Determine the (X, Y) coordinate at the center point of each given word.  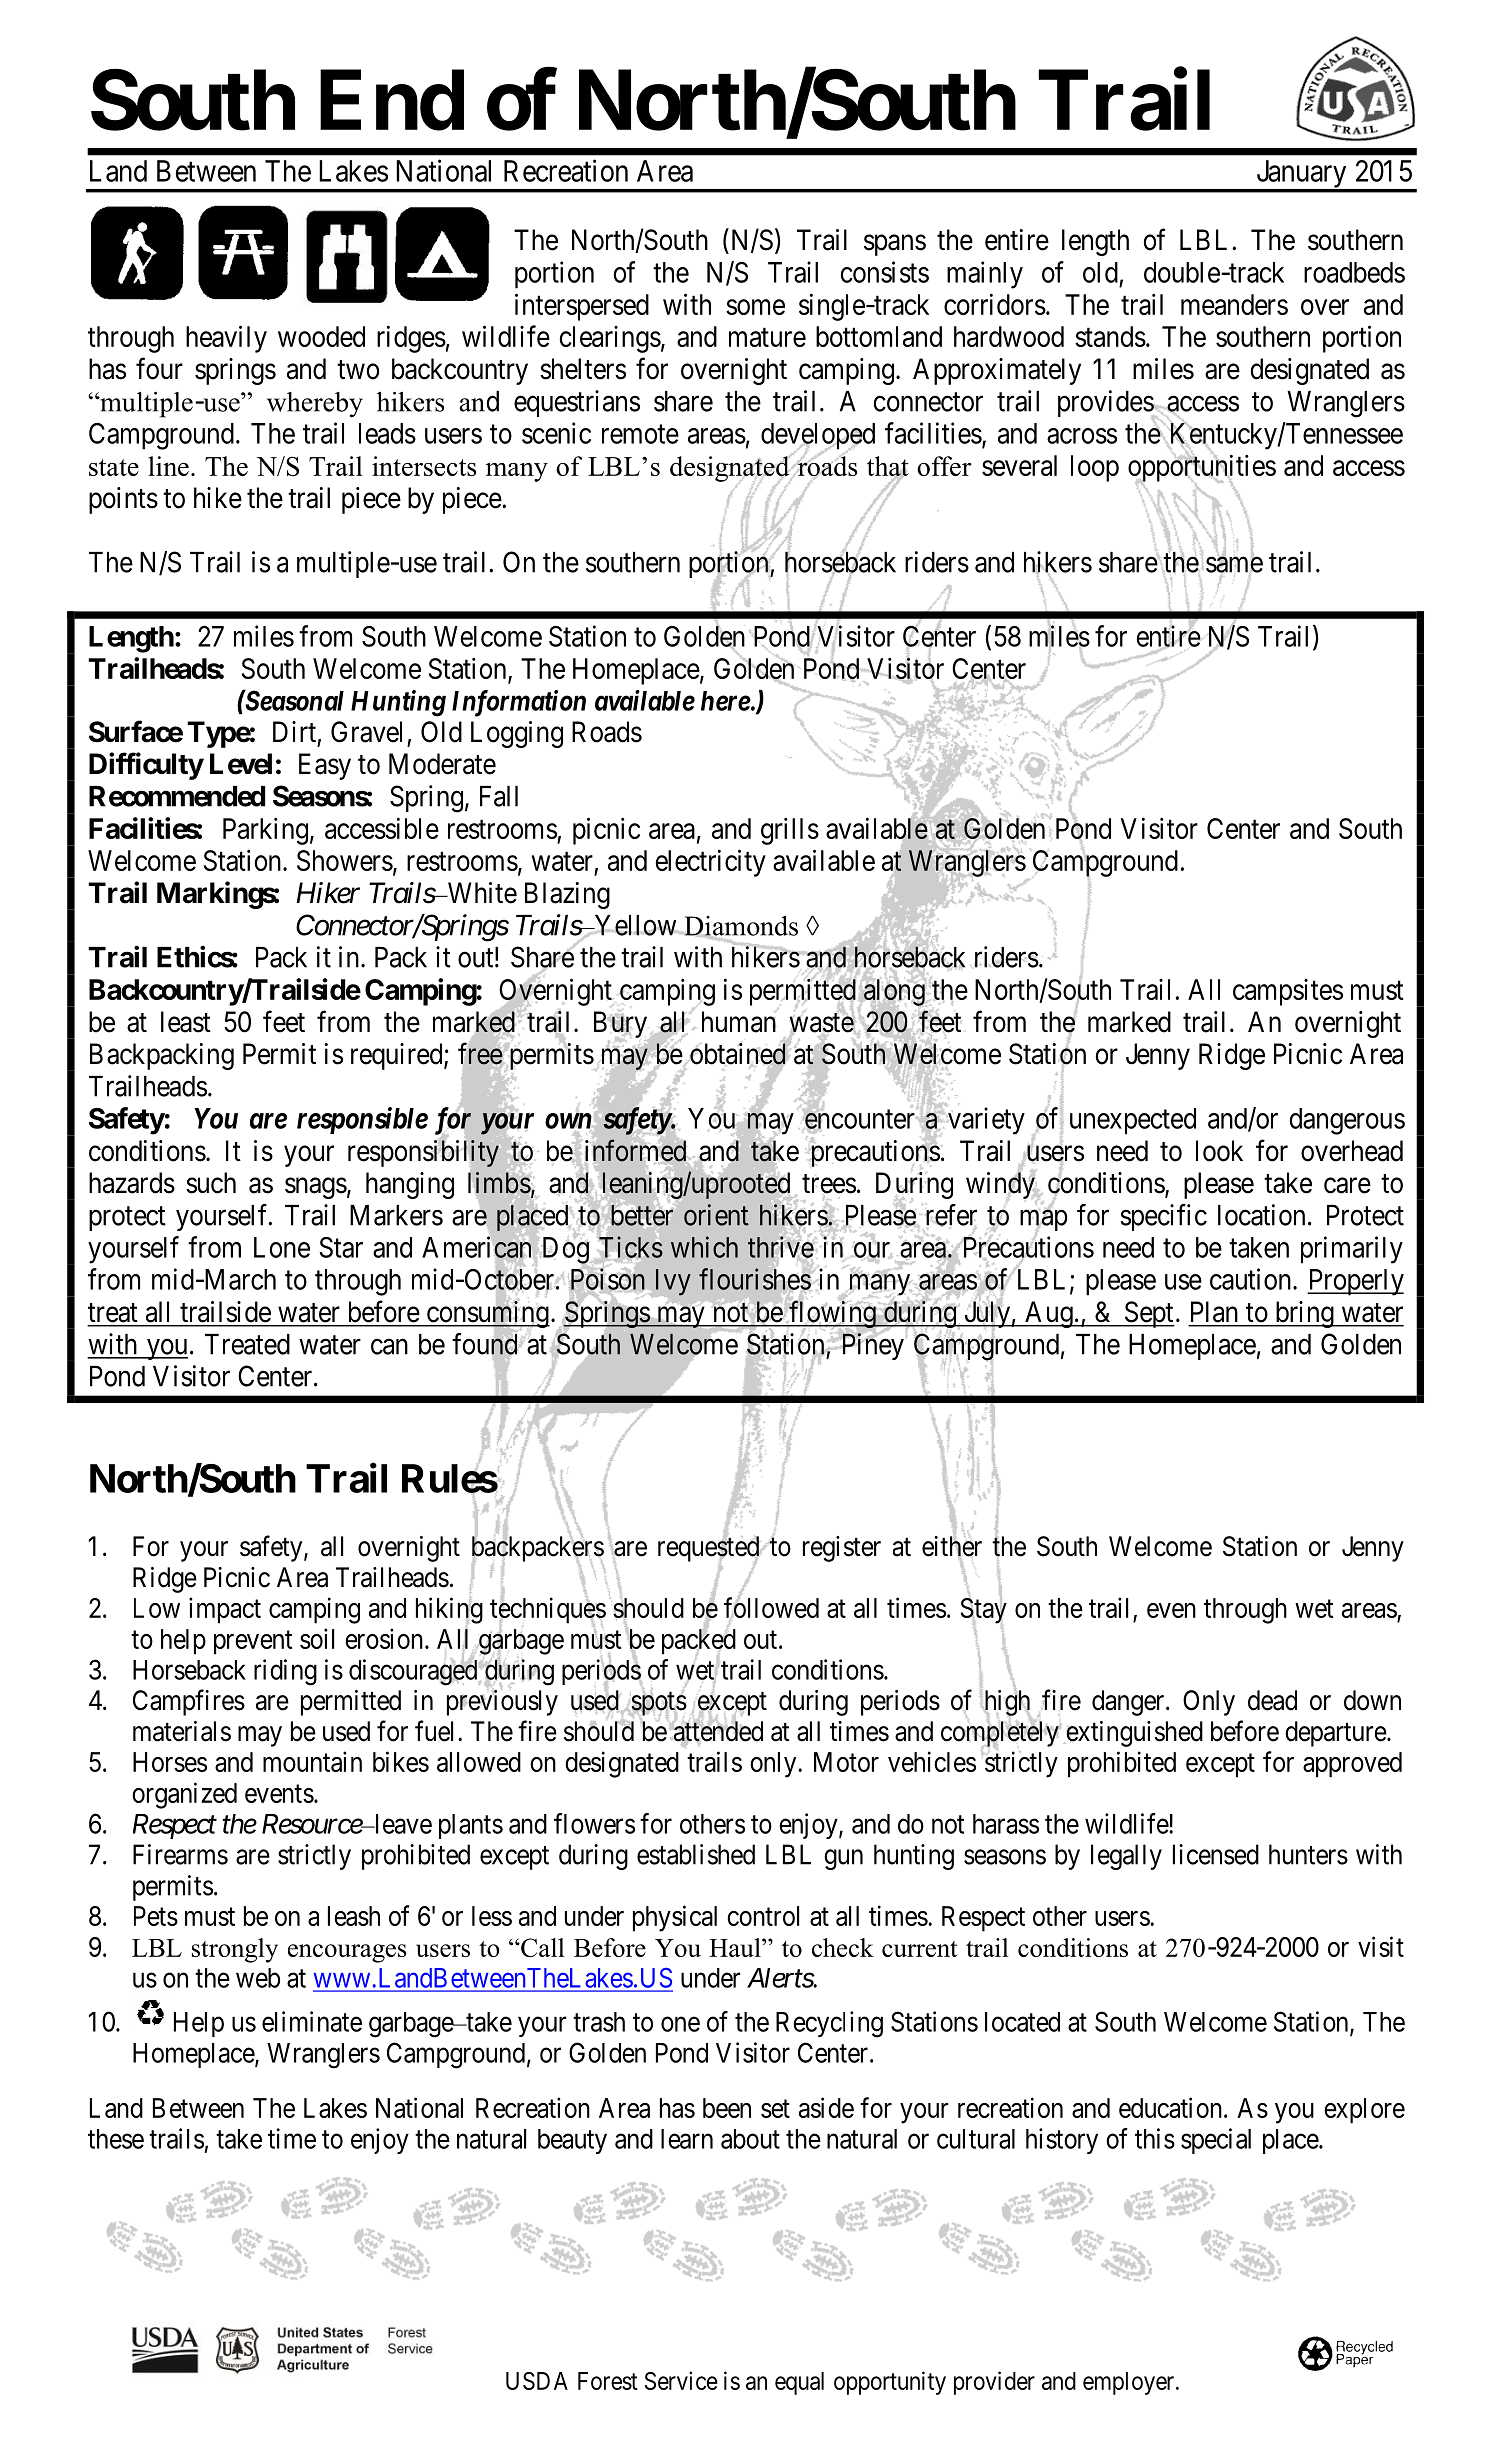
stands (1110, 336)
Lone (282, 1247)
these (116, 2139)
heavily (226, 339)
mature (767, 337)
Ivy (673, 1283)
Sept (1148, 1314)
